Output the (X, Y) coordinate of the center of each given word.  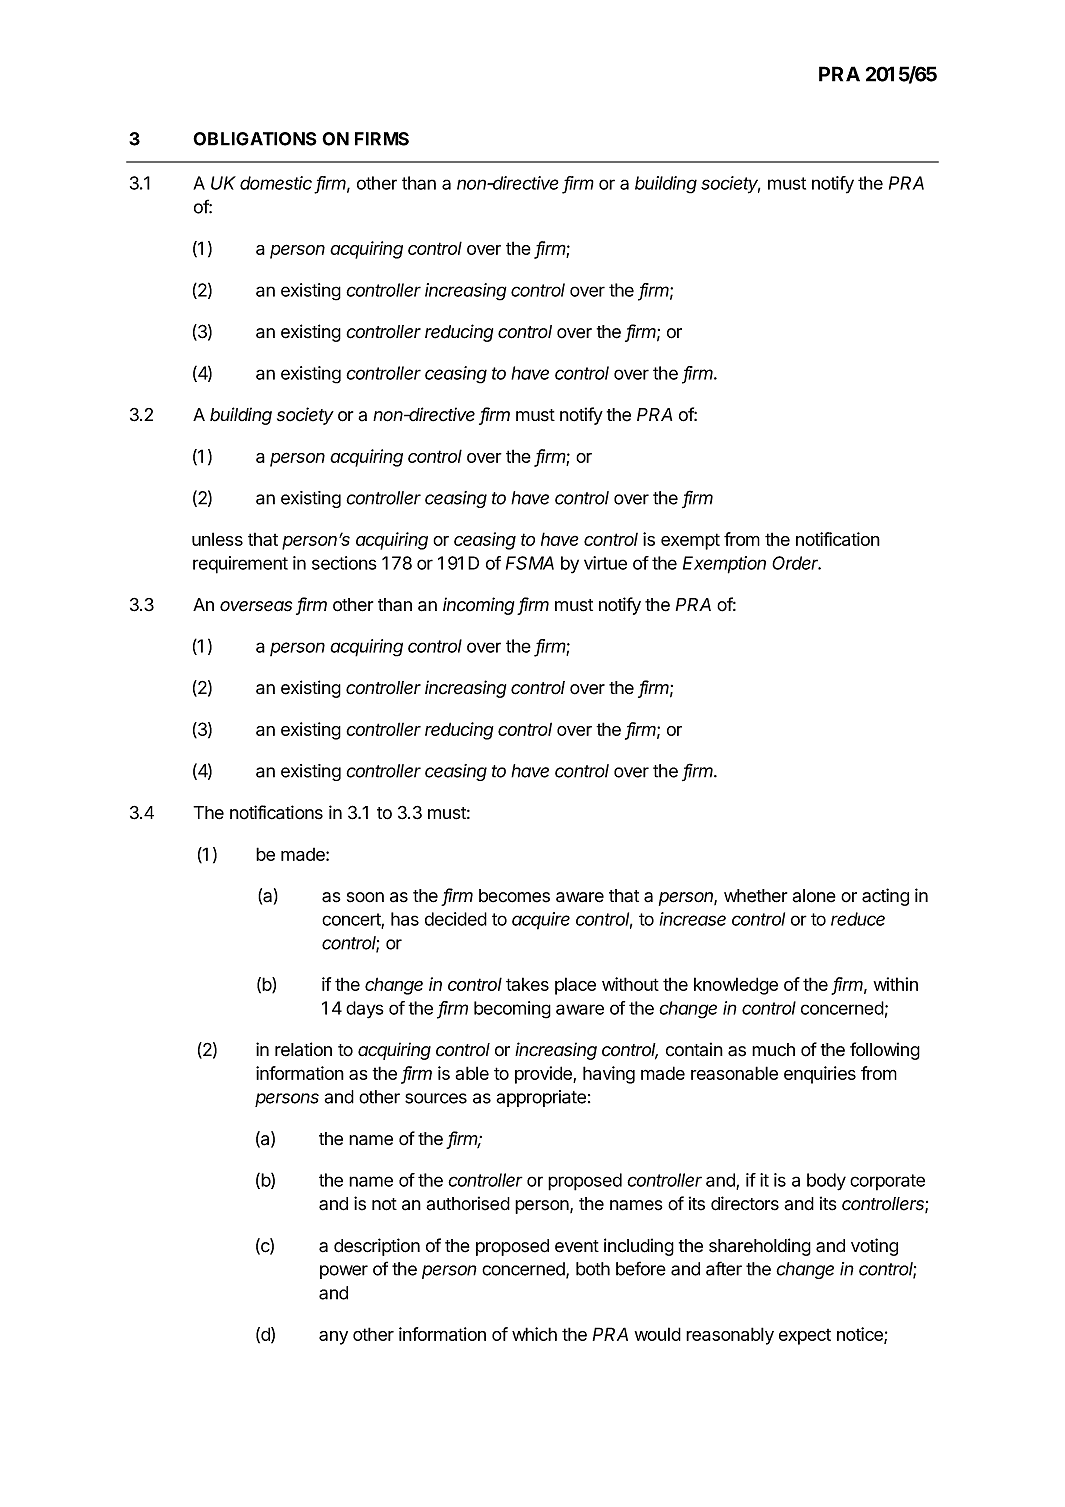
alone (814, 896)
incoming (480, 606)
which (534, 1334)
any (333, 1338)
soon (365, 897)
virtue (605, 563)
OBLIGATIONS (255, 139)
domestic (276, 183)
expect (805, 1337)
